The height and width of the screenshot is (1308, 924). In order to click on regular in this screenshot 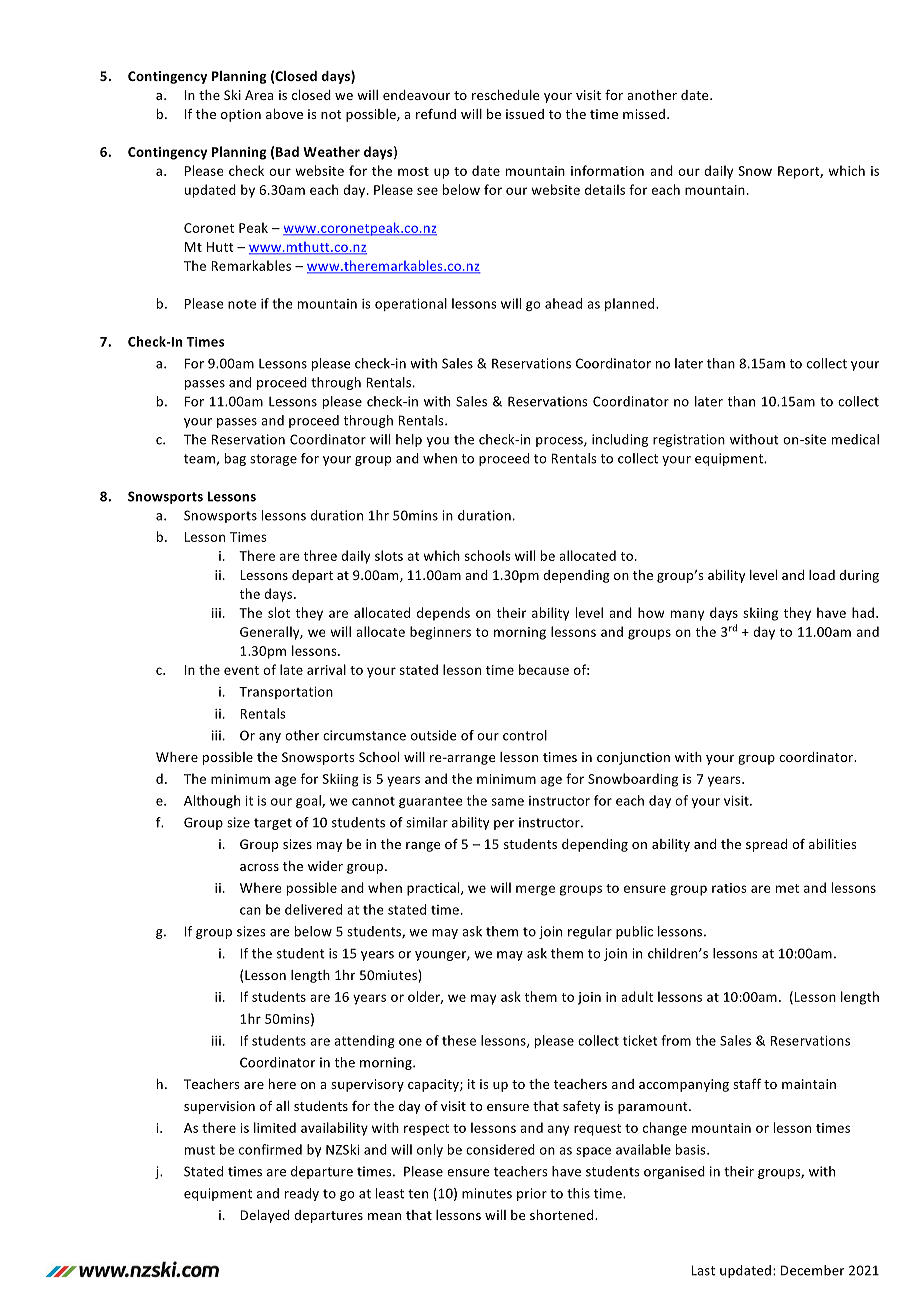, I will do `click(590, 932)`.
